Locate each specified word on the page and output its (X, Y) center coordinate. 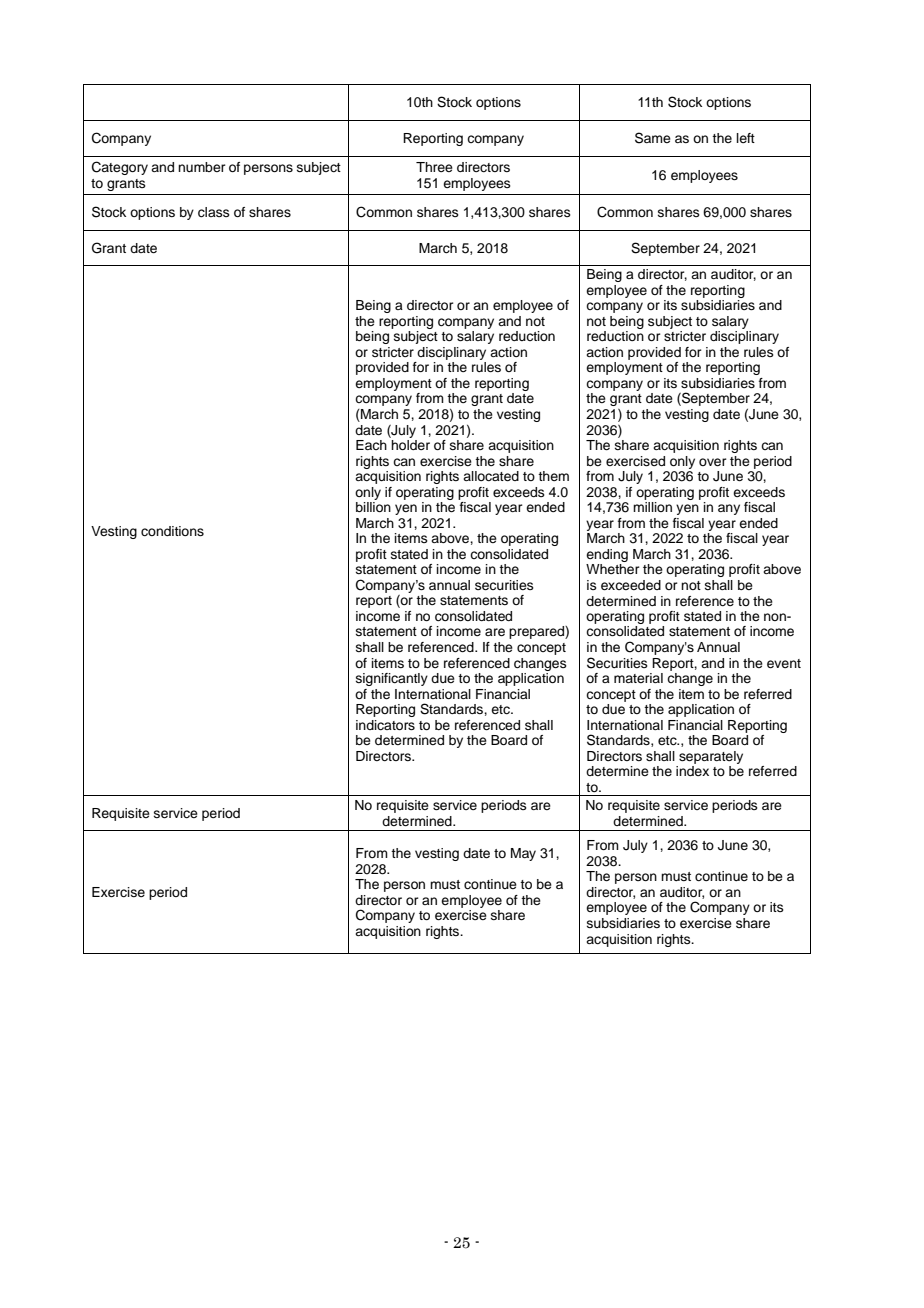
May (523, 854)
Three (434, 167)
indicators (385, 725)
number (202, 167)
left (746, 138)
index (692, 771)
